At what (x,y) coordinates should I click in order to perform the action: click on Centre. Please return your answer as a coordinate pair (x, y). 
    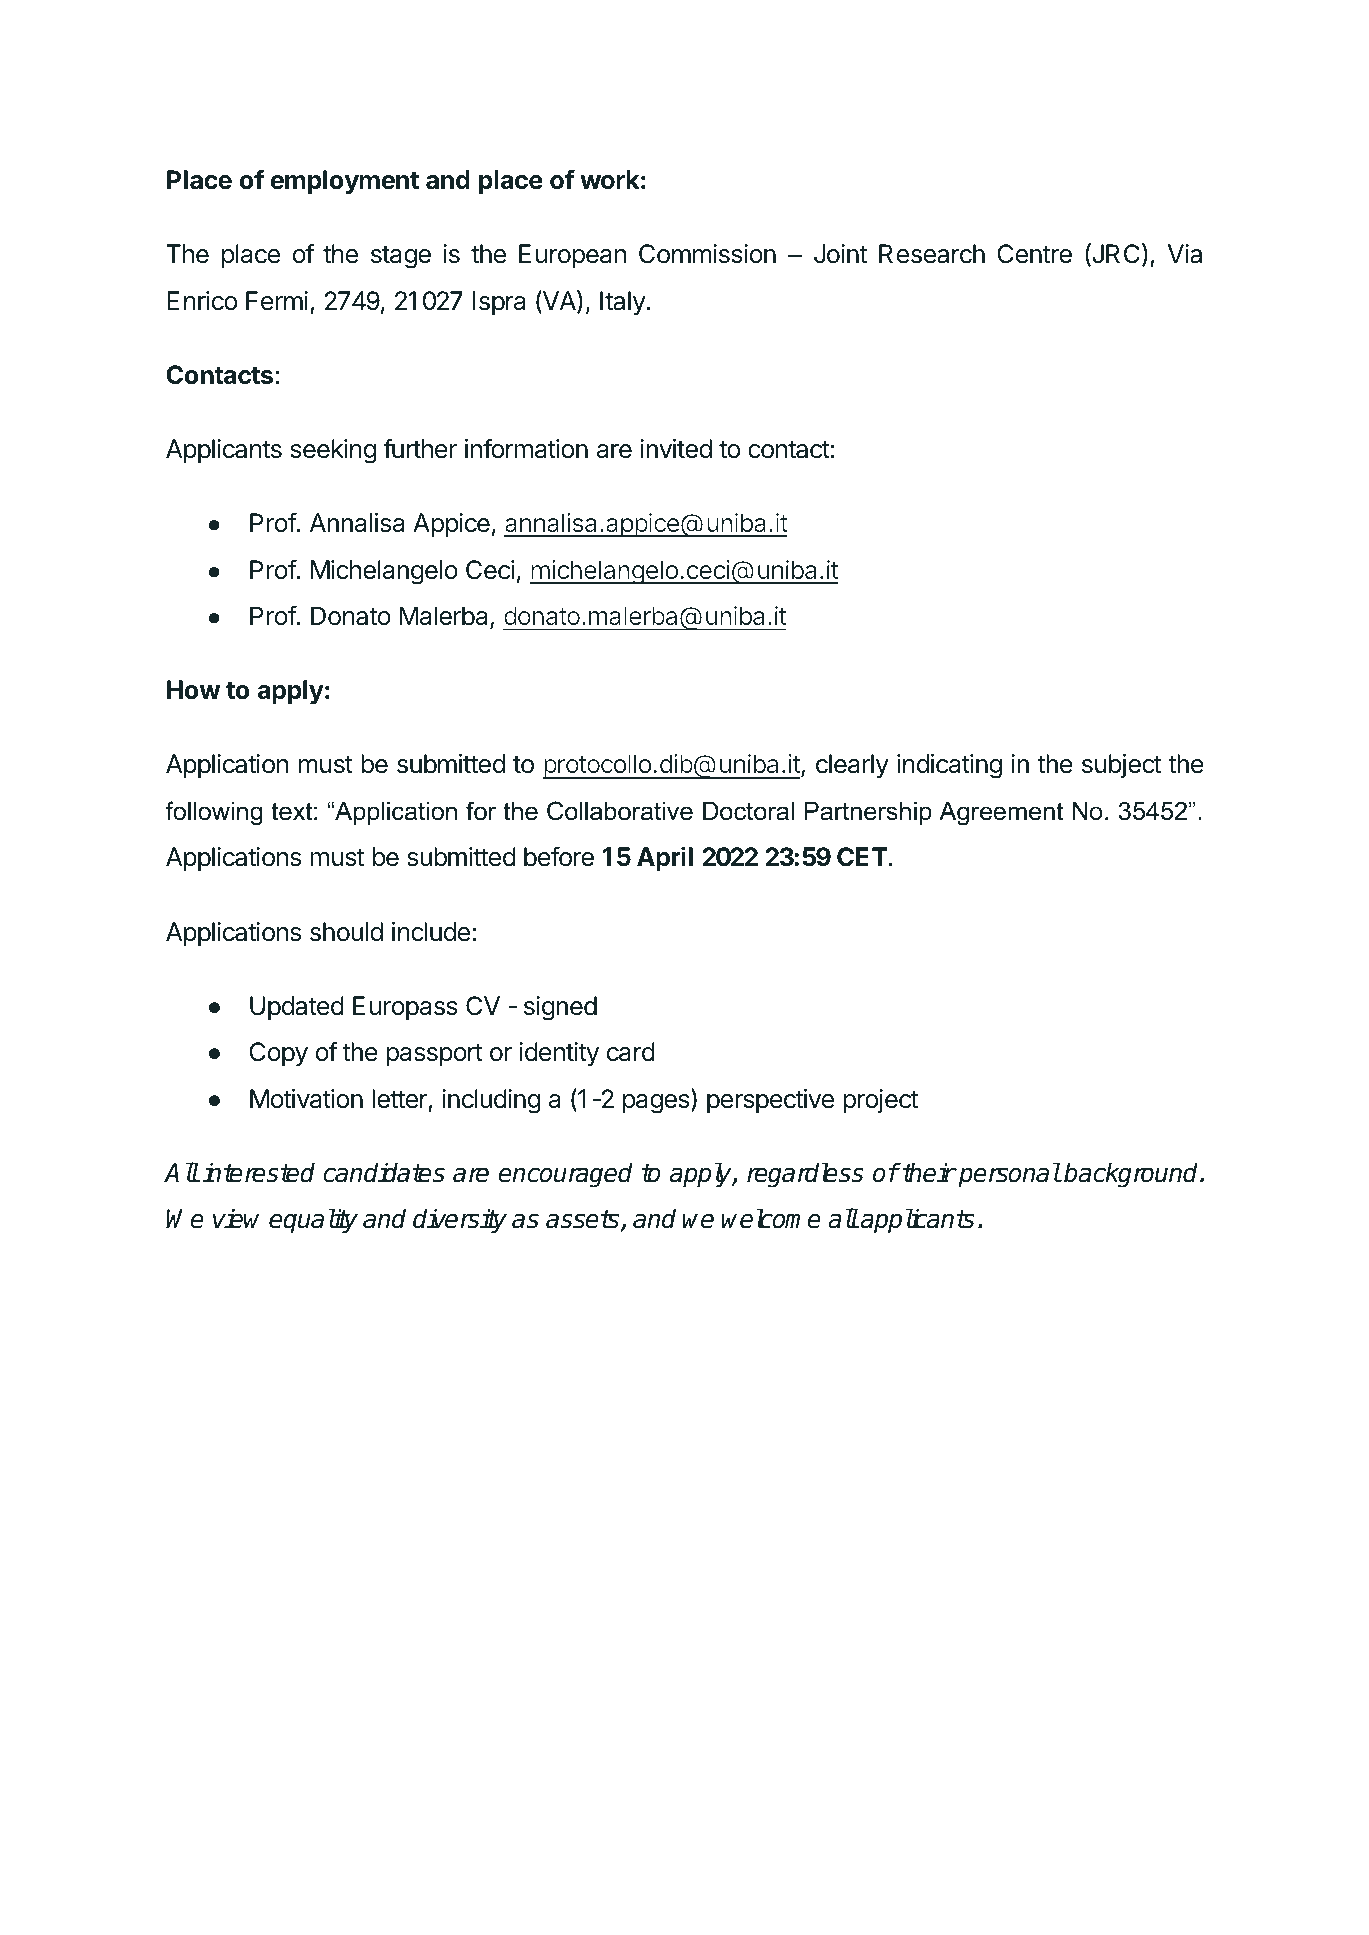
    Looking at the image, I should click on (1034, 254).
